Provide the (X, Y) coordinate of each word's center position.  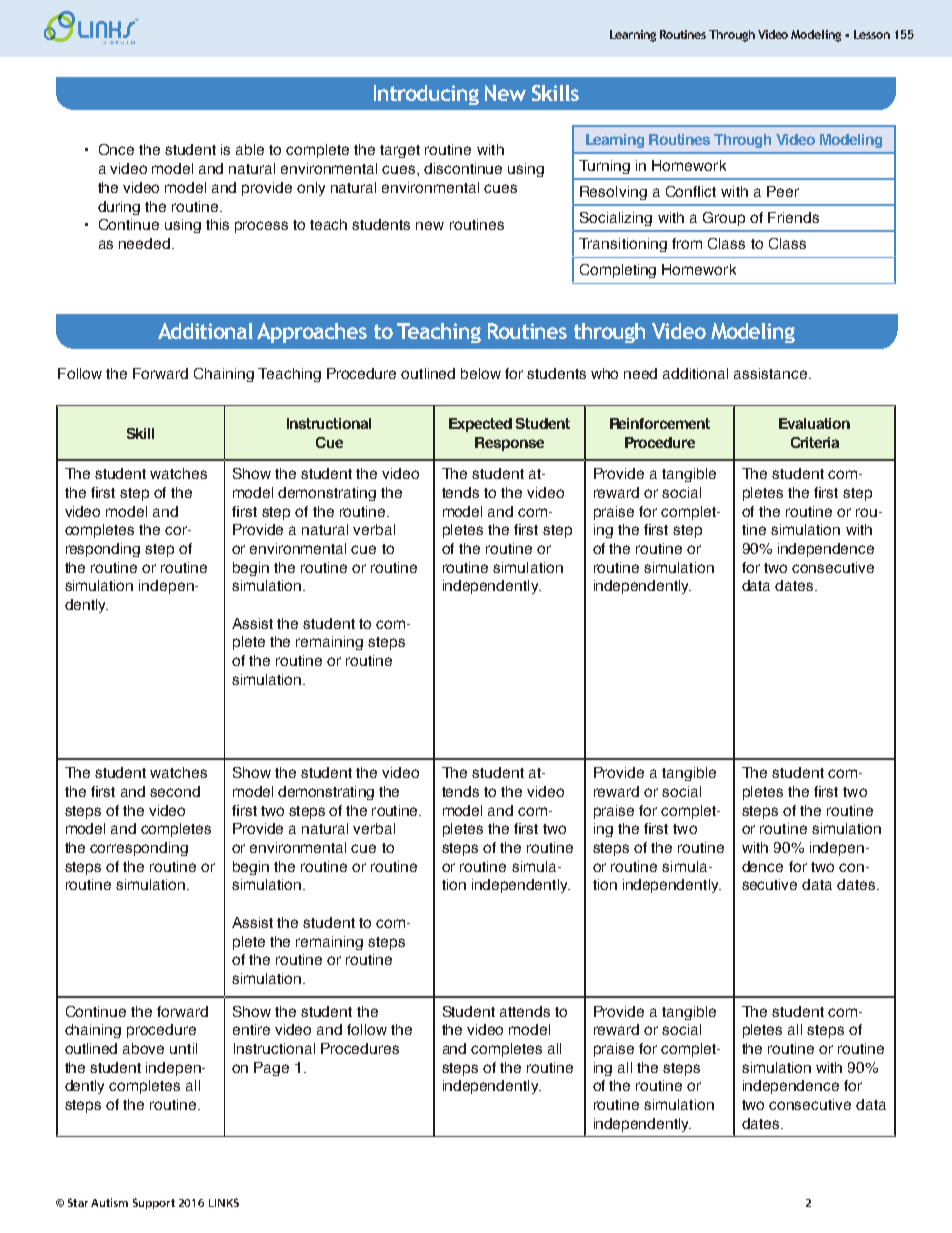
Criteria (815, 442)
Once (116, 149)
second (175, 791)
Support (154, 1203)
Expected (480, 425)
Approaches (312, 333)
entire (251, 1029)
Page (271, 1069)
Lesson (872, 34)
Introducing (426, 95)
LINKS (224, 1202)
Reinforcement (660, 423)
